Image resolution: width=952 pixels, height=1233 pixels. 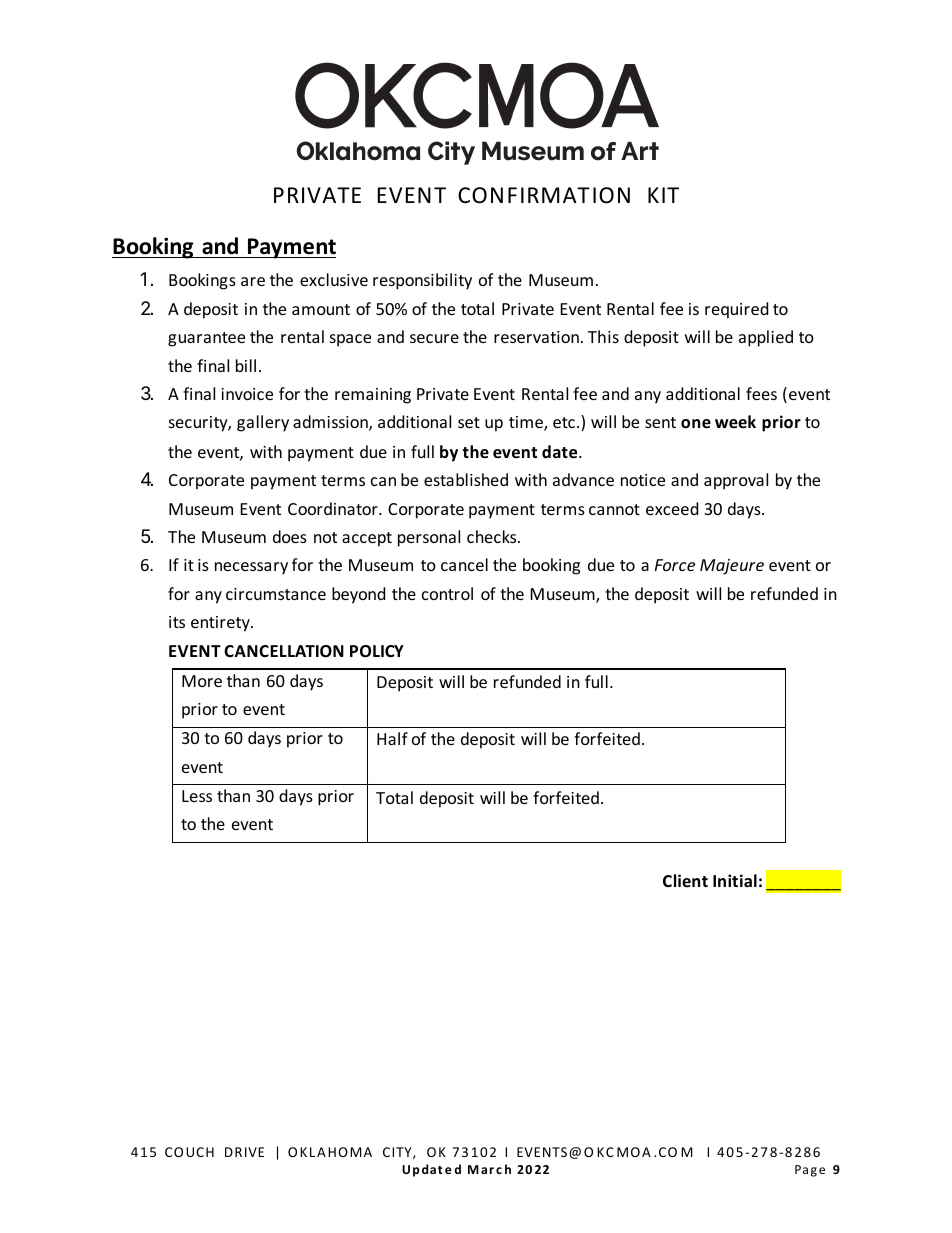 What do you see at coordinates (244, 1152) in the page?
I see `DRIVE` at bounding box center [244, 1152].
